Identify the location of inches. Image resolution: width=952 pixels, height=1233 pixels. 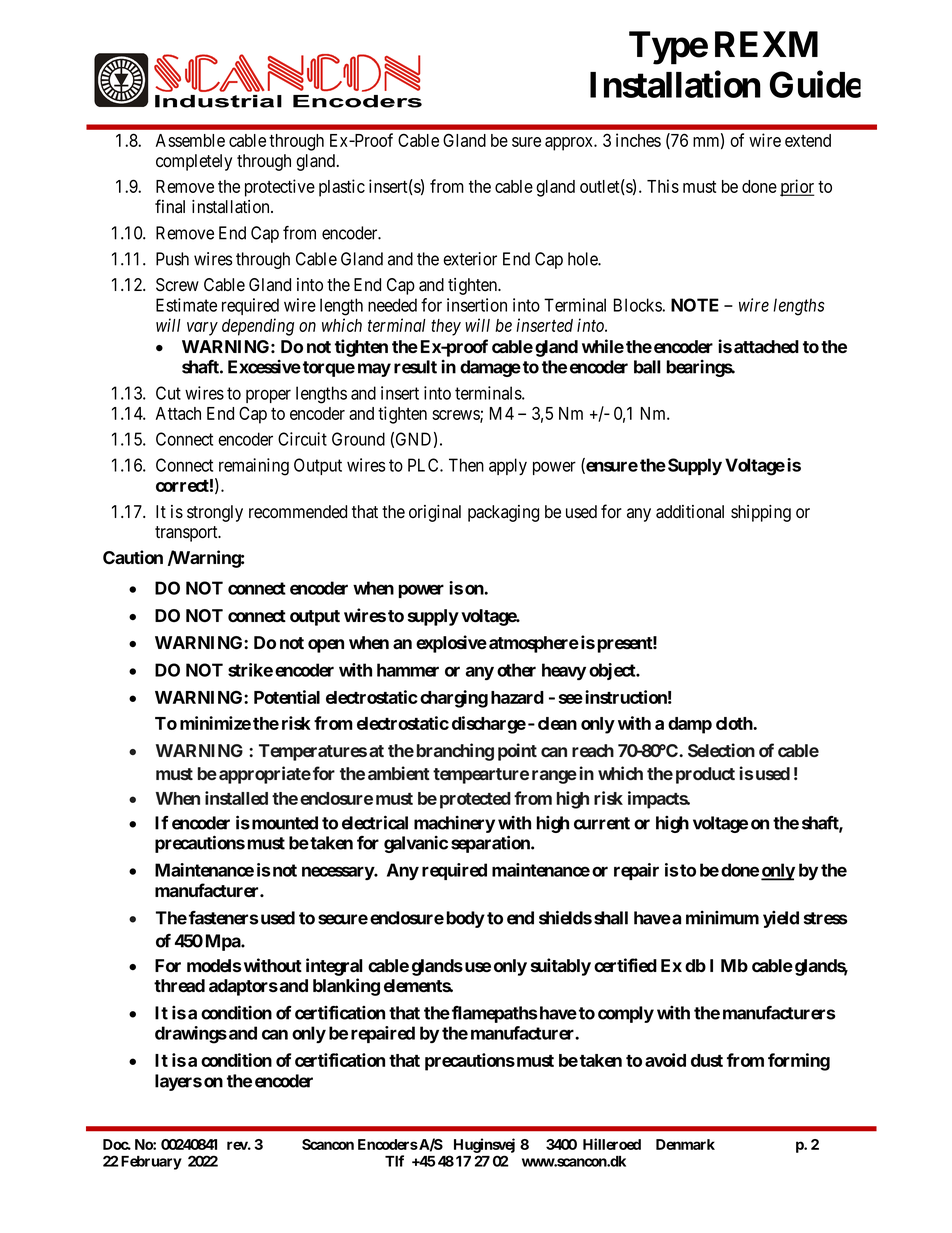
(638, 140).
